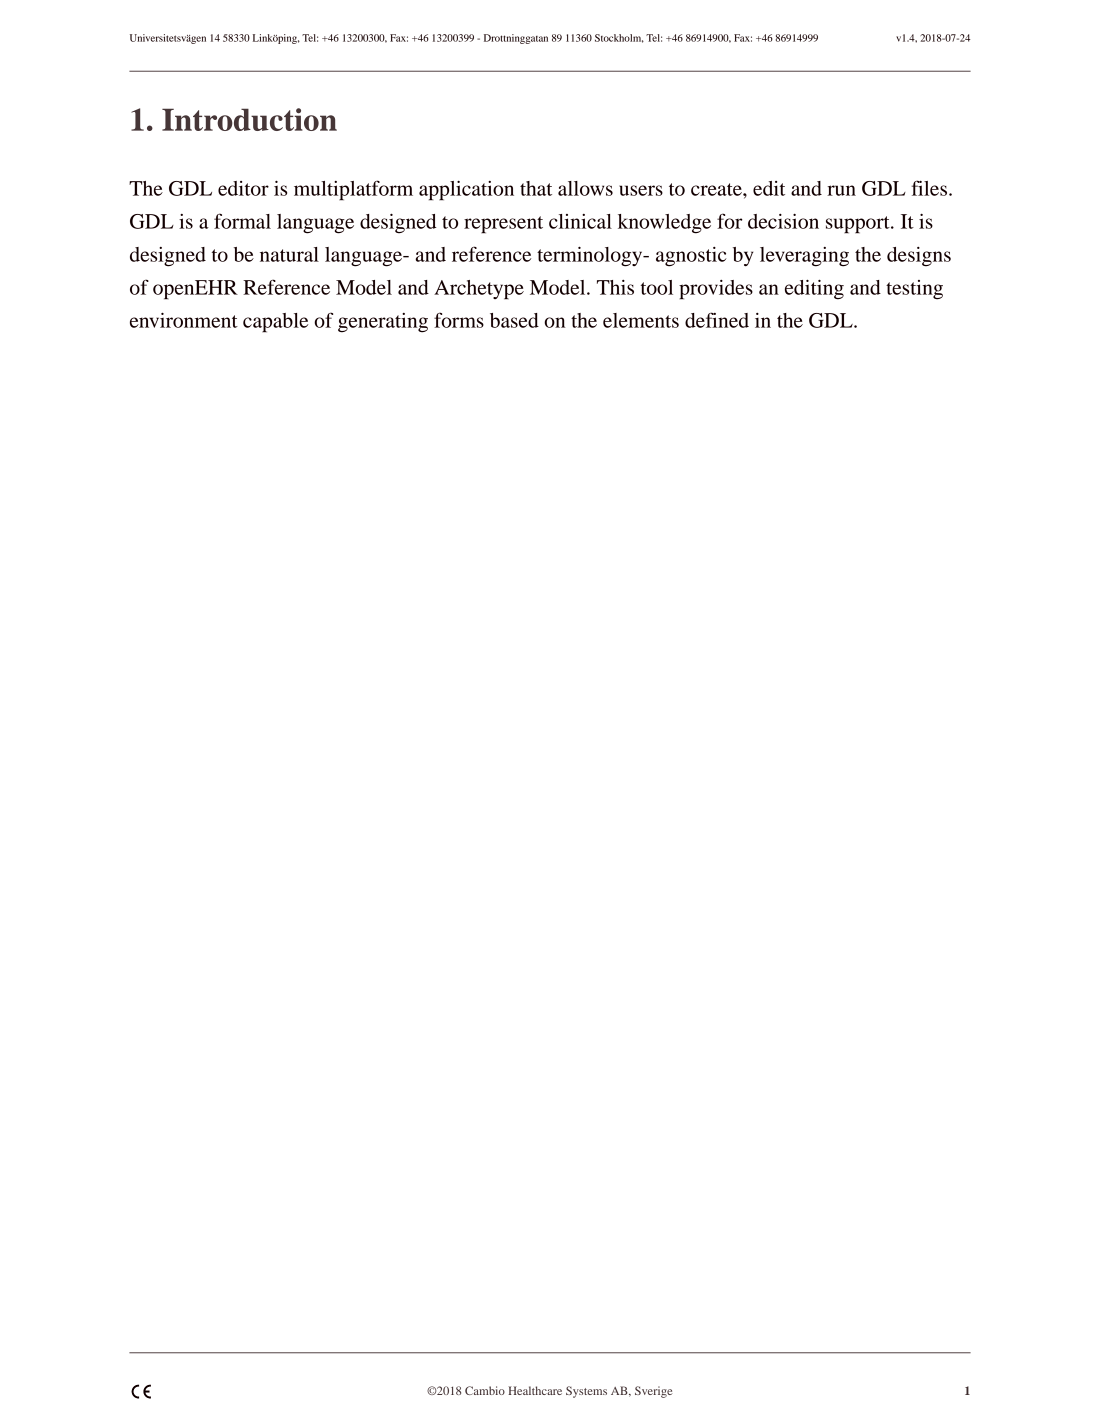 Image resolution: width=1100 pixels, height=1424 pixels. What do you see at coordinates (514, 320) in the screenshot?
I see `based` at bounding box center [514, 320].
